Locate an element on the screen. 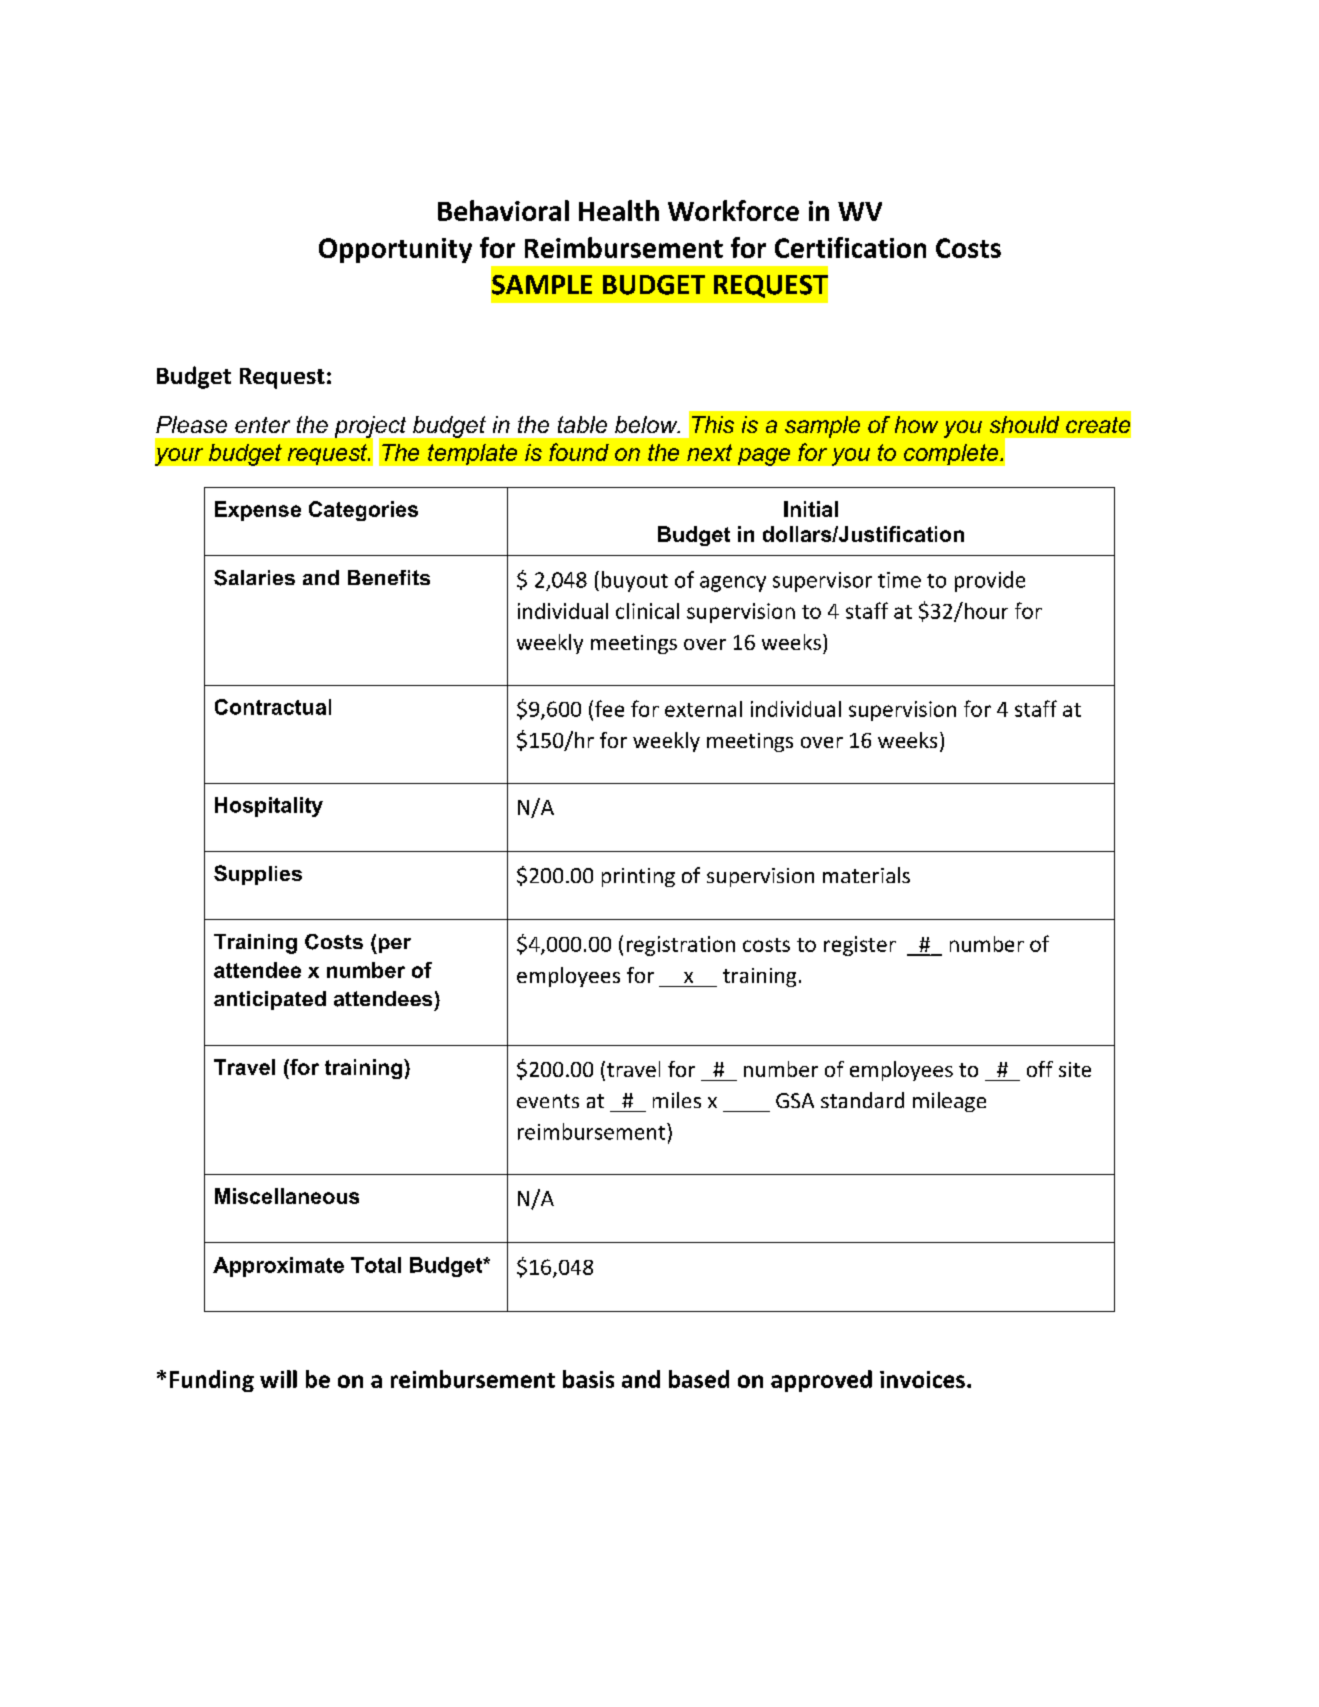  Health is located at coordinates (619, 210).
